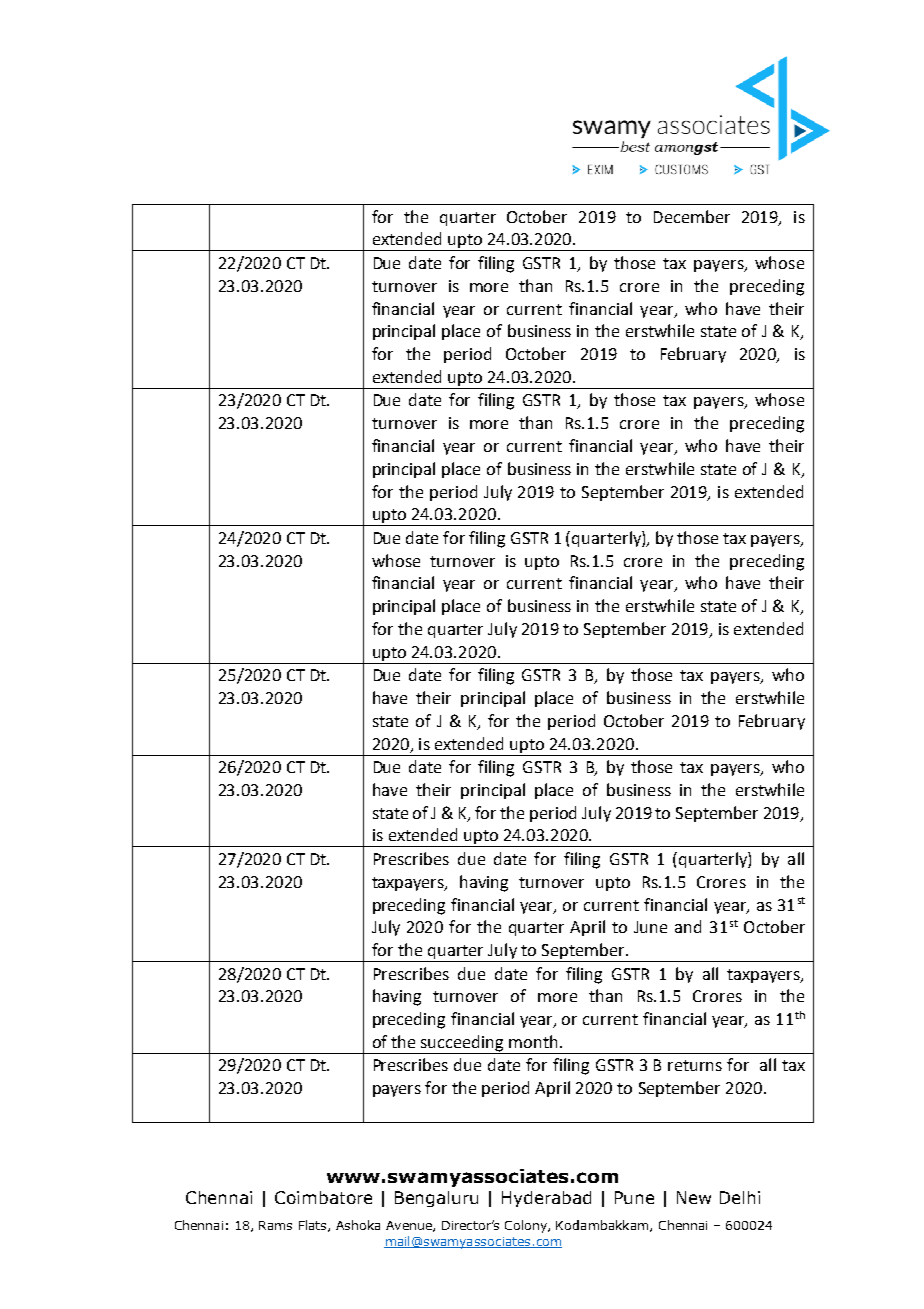  Describe the element at coordinates (436, 1199) in the screenshot. I see `Bengaluru` at that location.
